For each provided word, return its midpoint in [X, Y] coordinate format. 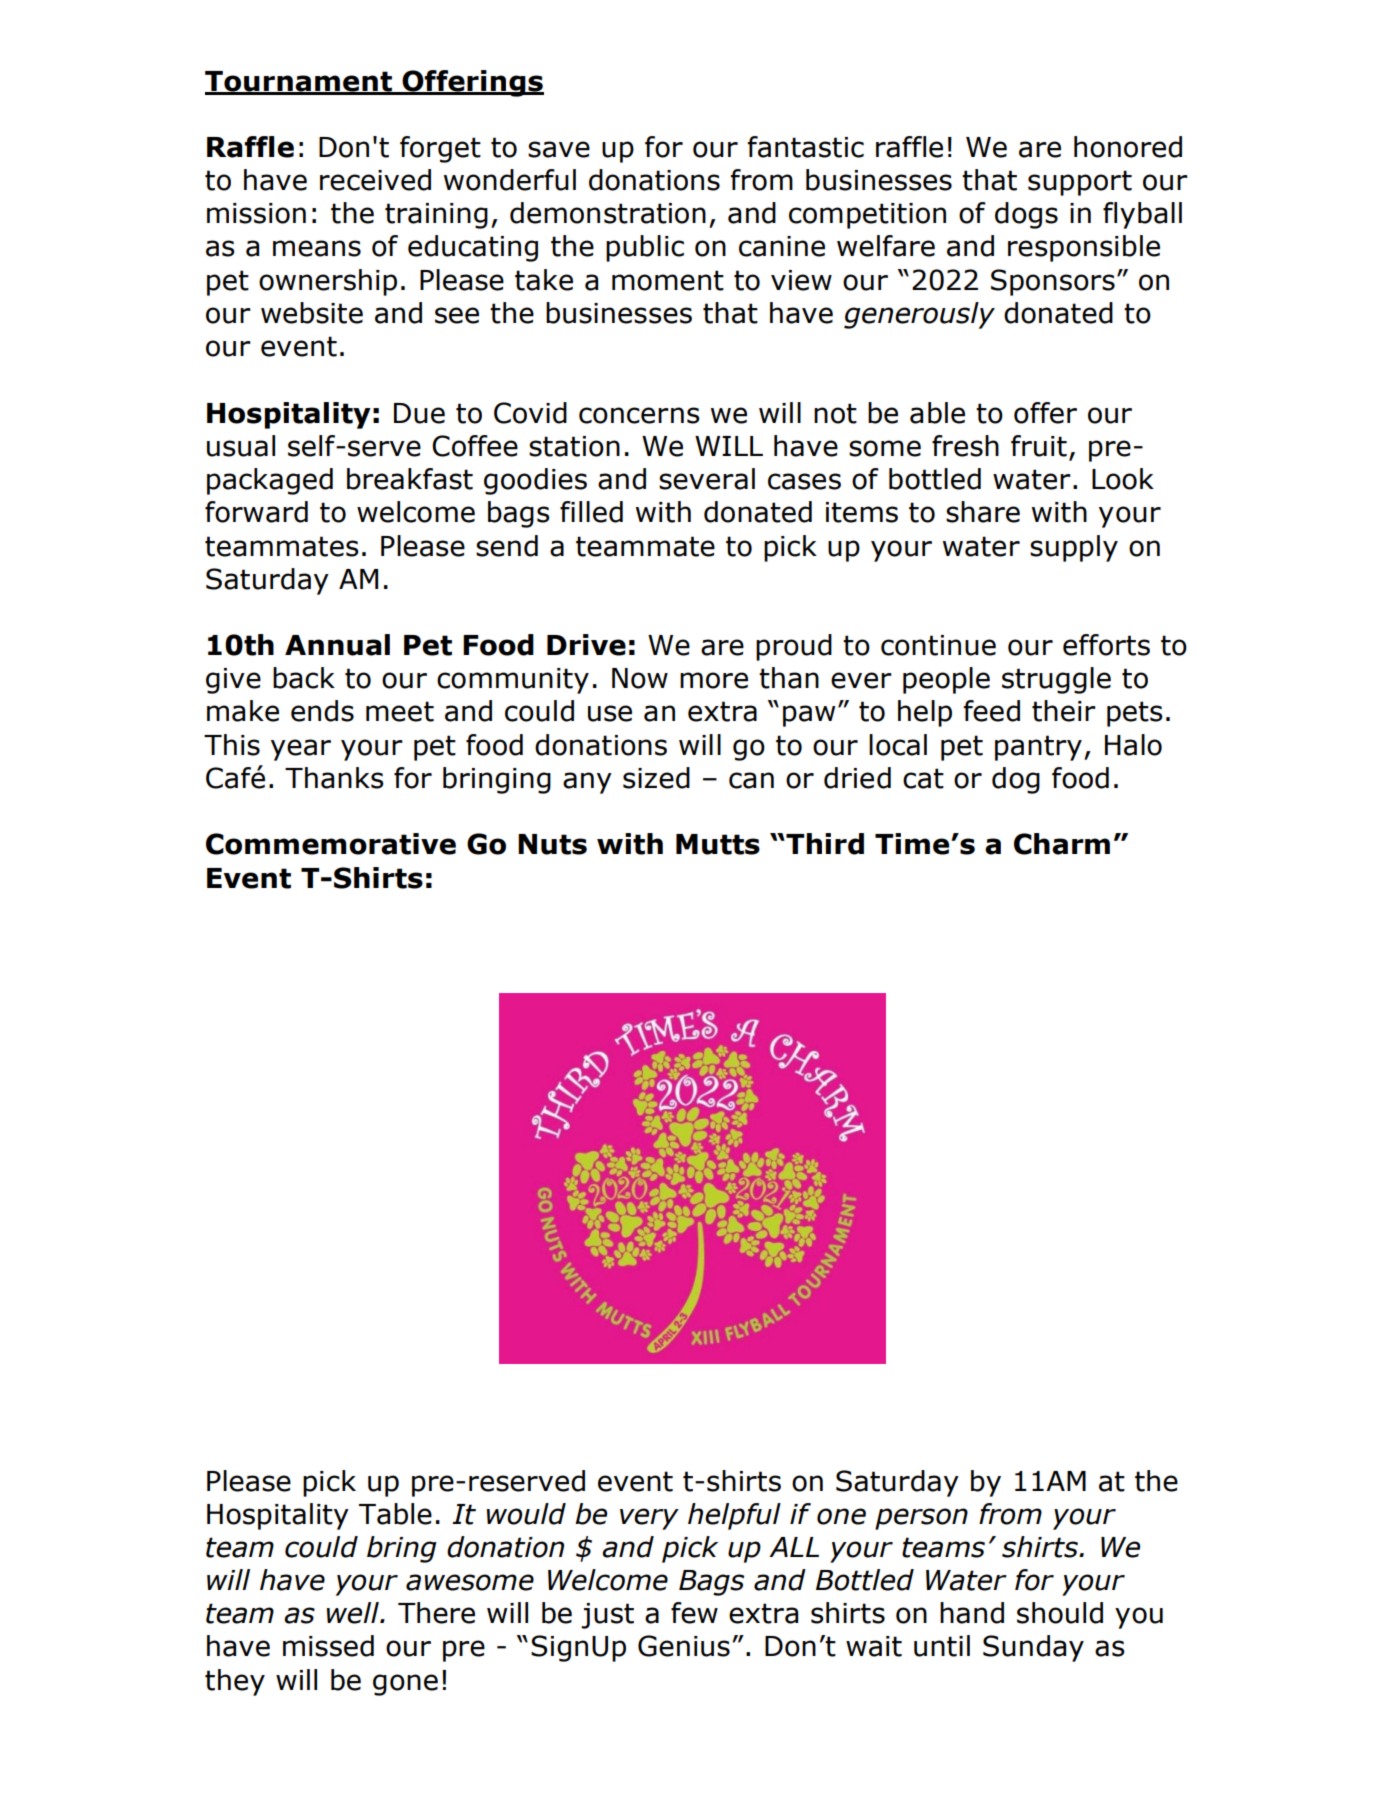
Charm [1062, 844]
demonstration [608, 213]
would [526, 1514]
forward [256, 512]
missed [328, 1646]
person [921, 1519]
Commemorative [331, 844]
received [375, 180]
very [649, 1519]
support [1080, 183]
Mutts [718, 844]
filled [591, 512]
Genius [684, 1646]
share [983, 512]
